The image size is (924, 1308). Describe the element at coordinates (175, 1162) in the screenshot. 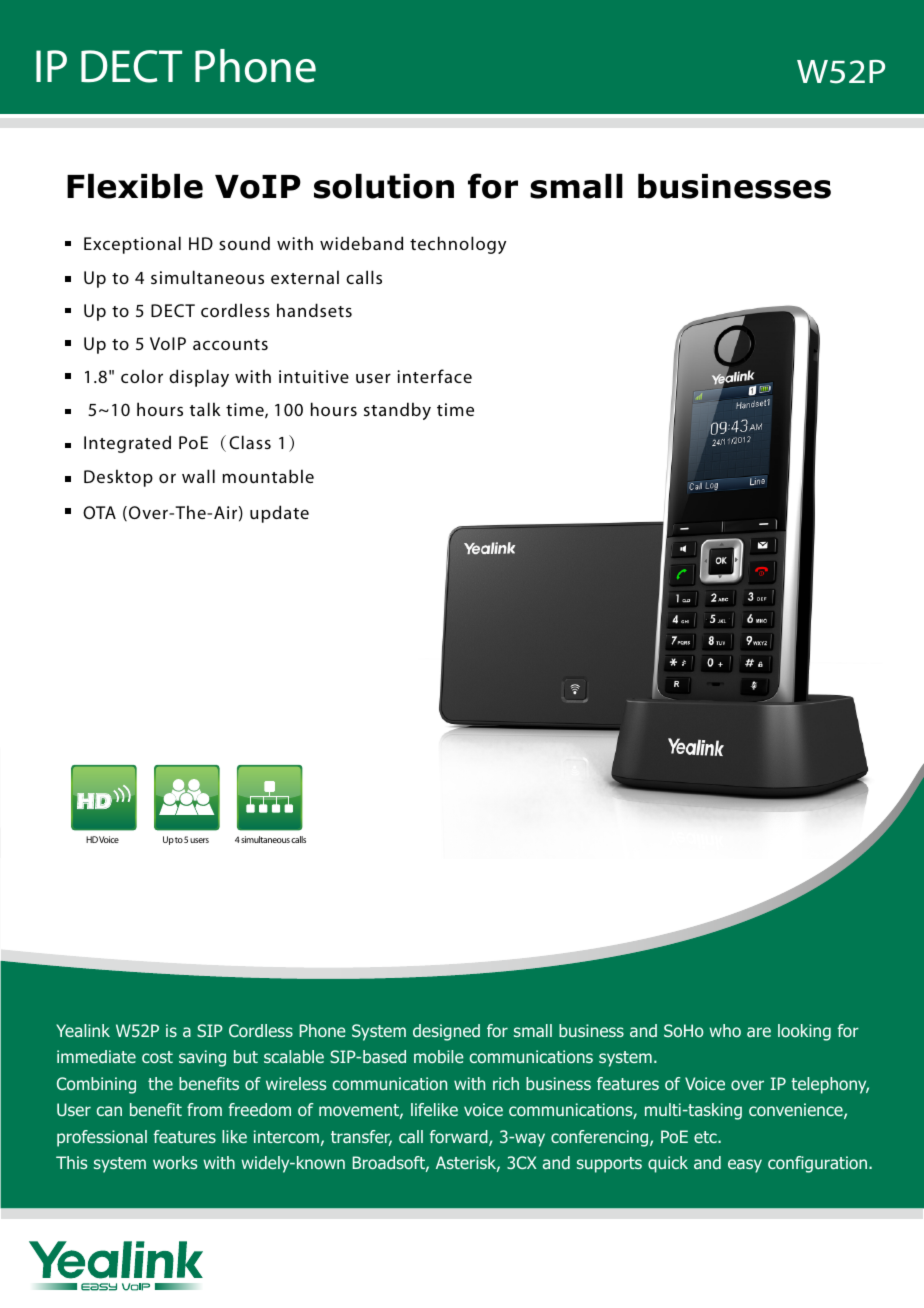

I see `works` at that location.
